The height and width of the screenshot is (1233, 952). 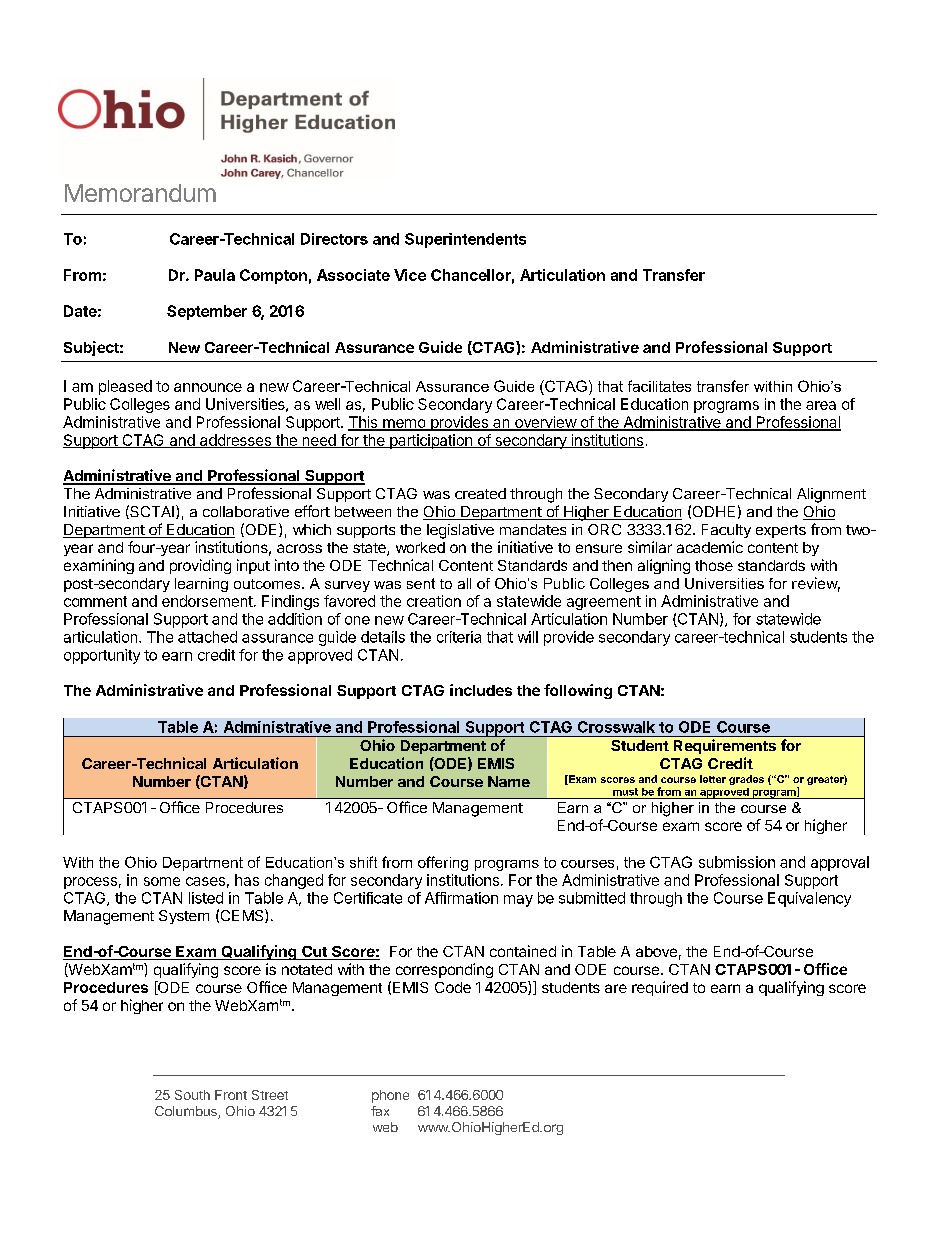 What do you see at coordinates (390, 1096) in the screenshot?
I see `phone` at bounding box center [390, 1096].
